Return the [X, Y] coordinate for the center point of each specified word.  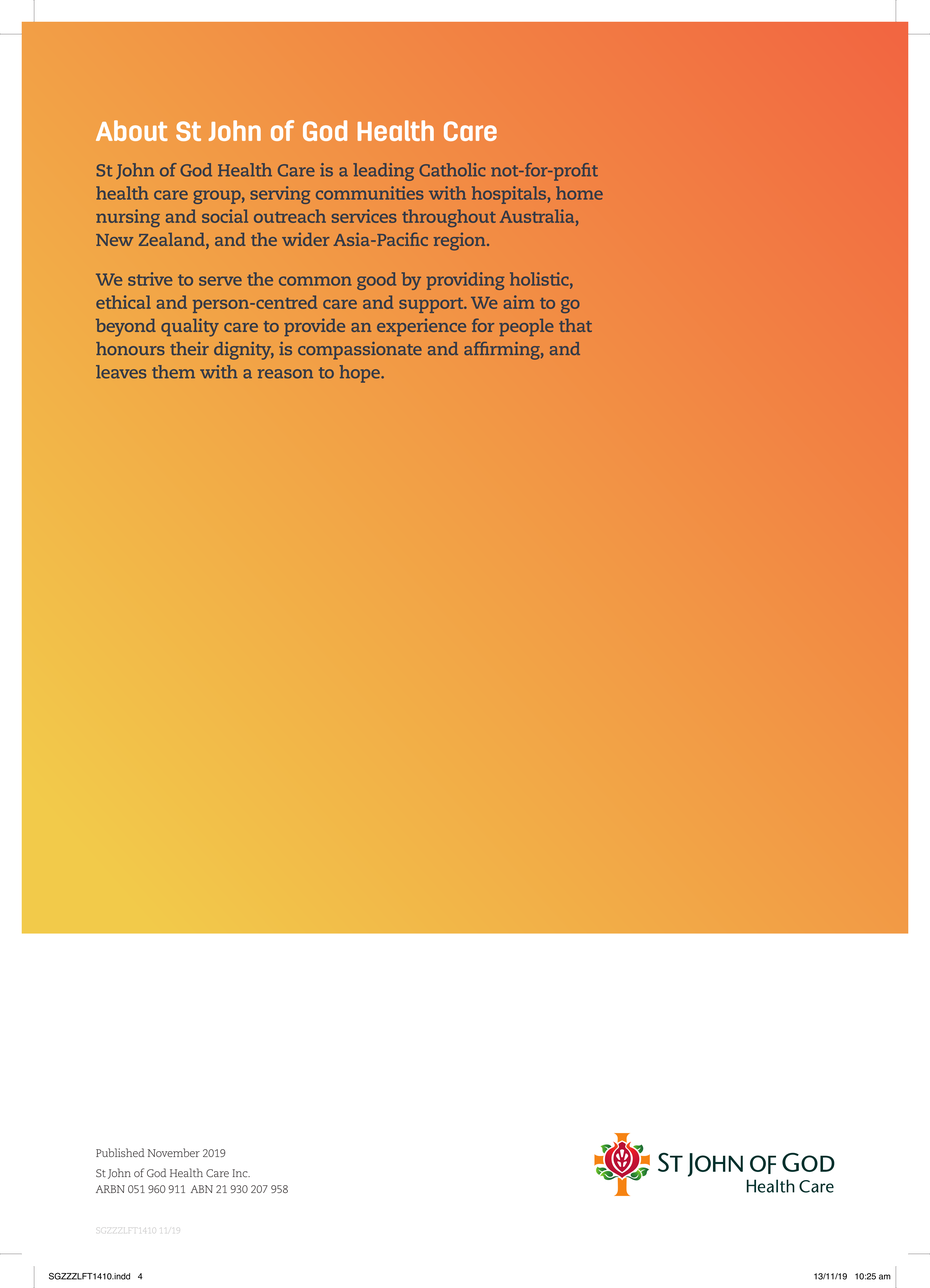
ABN [202, 1189]
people [526, 327]
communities [369, 193]
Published [120, 1152]
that [575, 325]
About [132, 130]
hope [361, 374]
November [174, 1152]
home [579, 193]
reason [285, 374]
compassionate [360, 351]
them [173, 372]
